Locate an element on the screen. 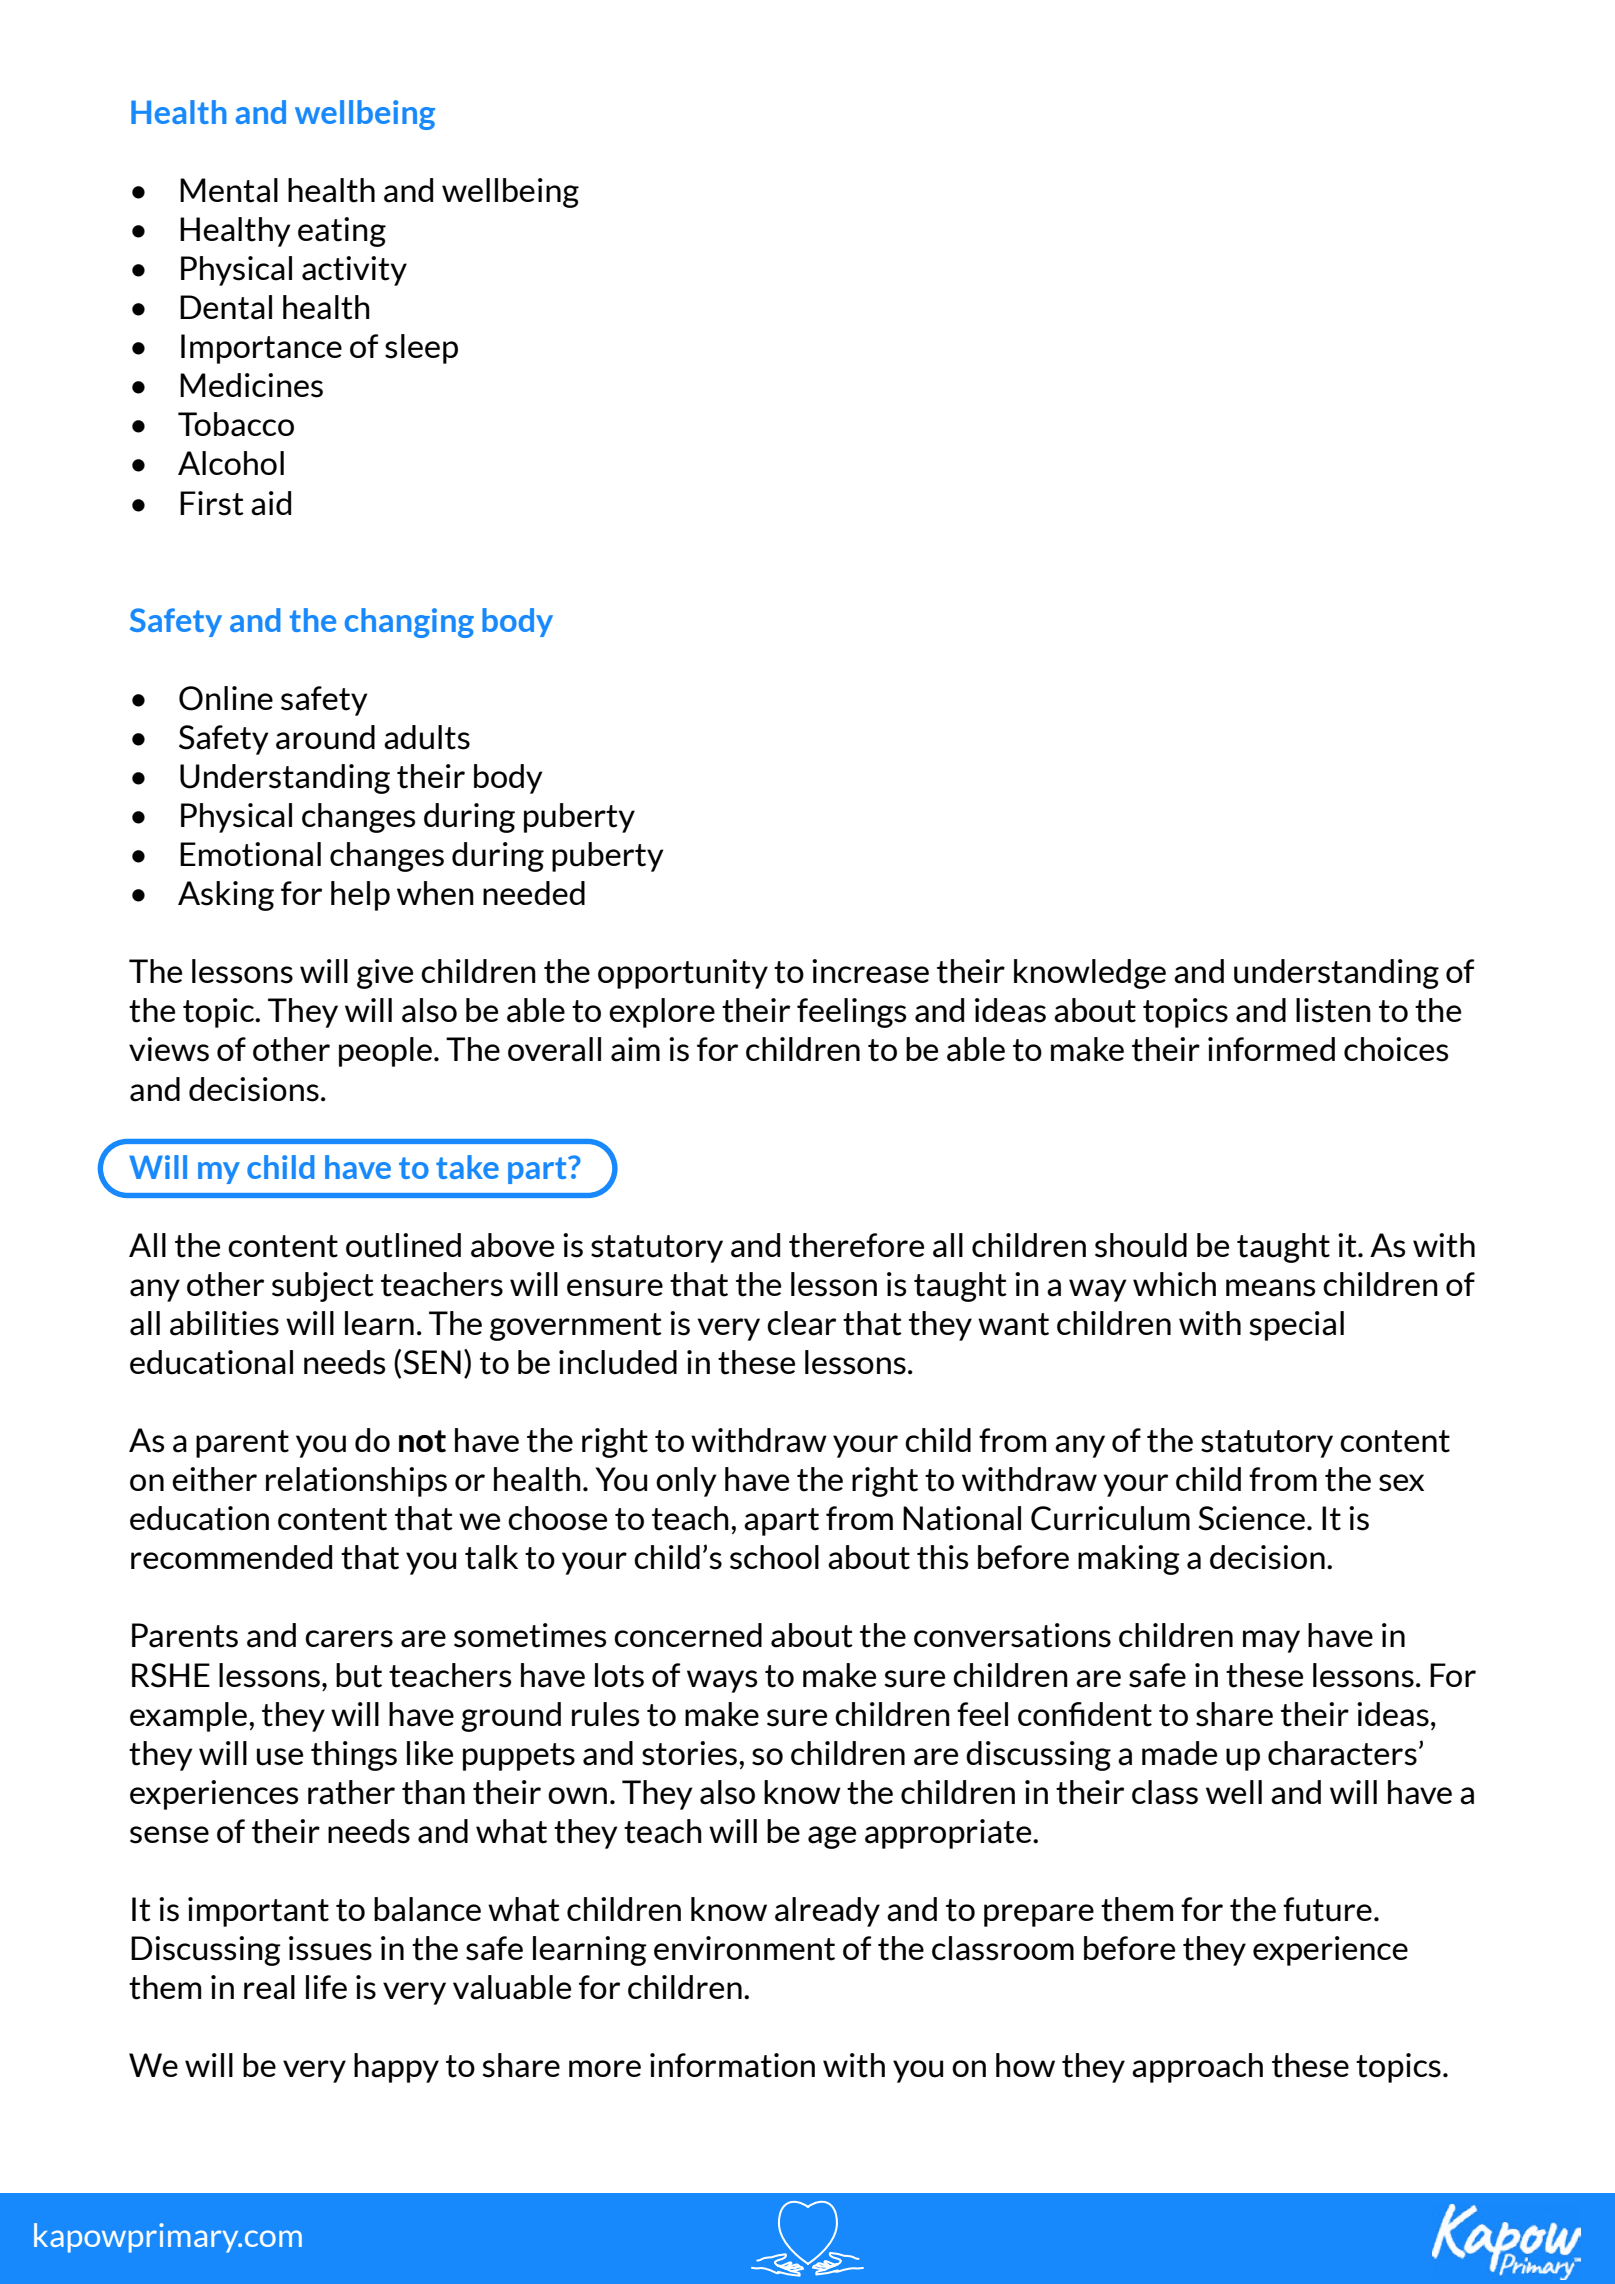 The width and height of the screenshot is (1615, 2284). people is located at coordinates (385, 1052).
